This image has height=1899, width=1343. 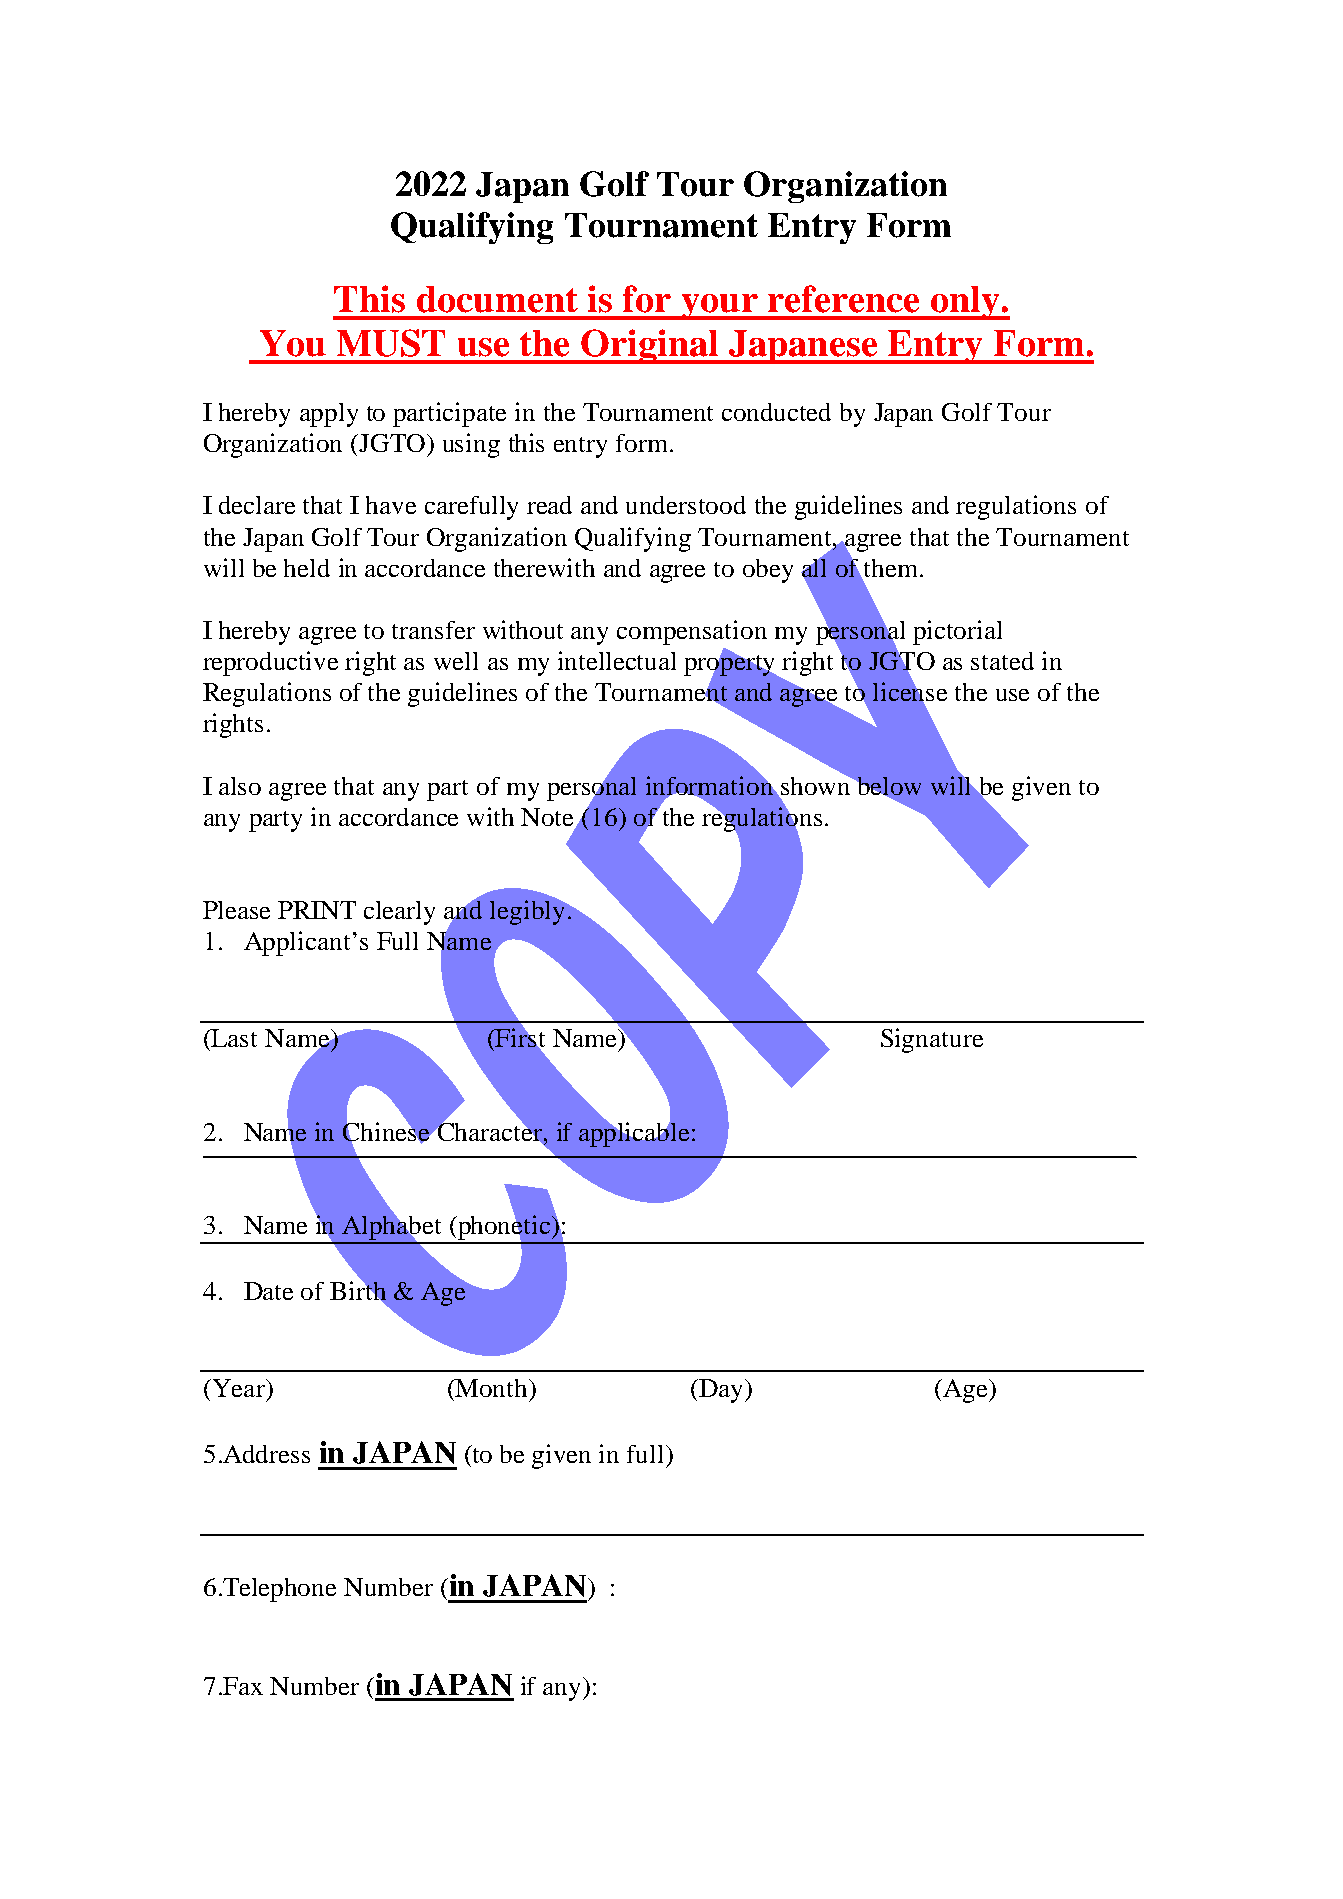 What do you see at coordinates (399, 913) in the image?
I see `clearly` at bounding box center [399, 913].
